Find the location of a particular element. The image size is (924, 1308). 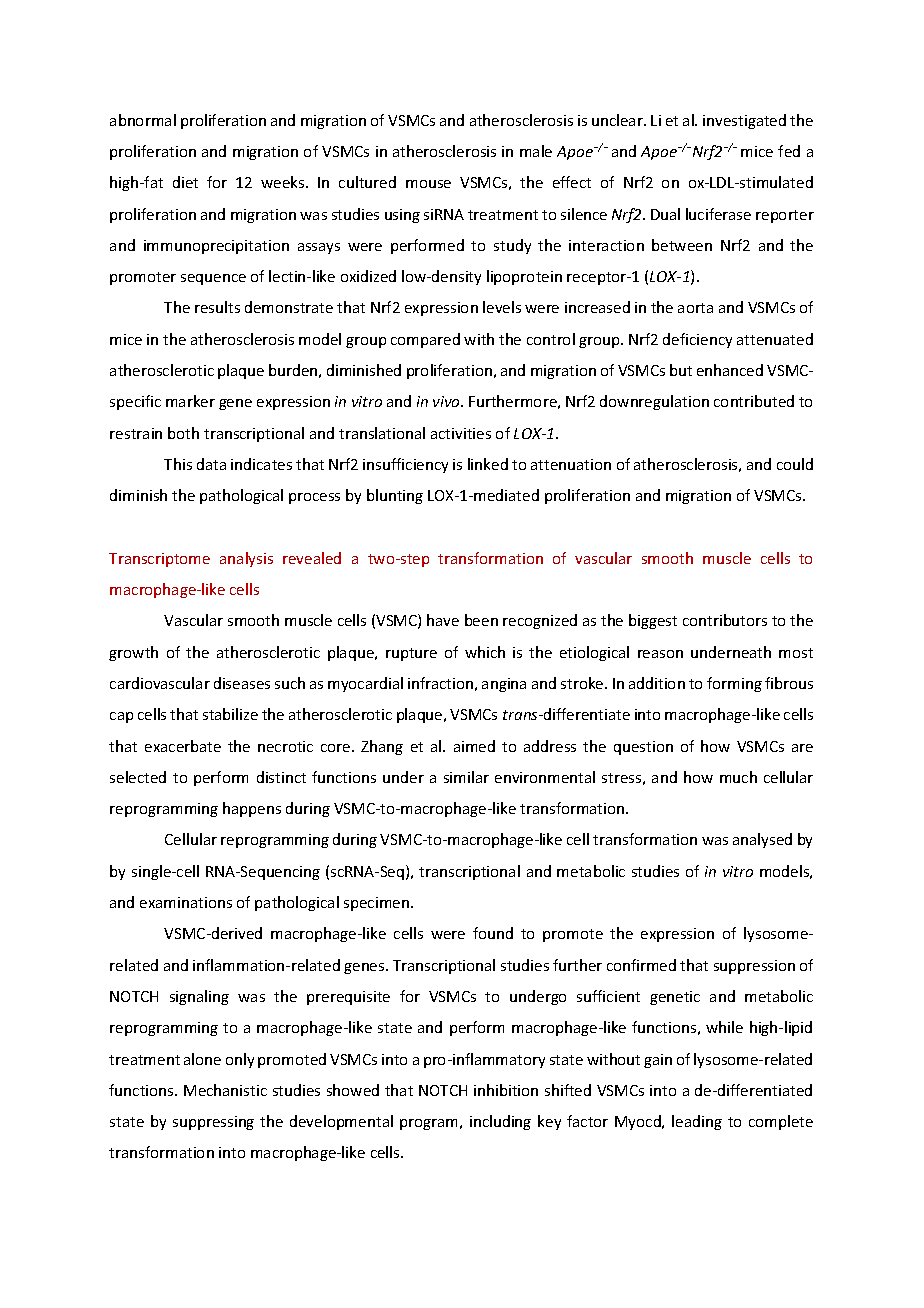

Mechanistic is located at coordinates (225, 1090).
